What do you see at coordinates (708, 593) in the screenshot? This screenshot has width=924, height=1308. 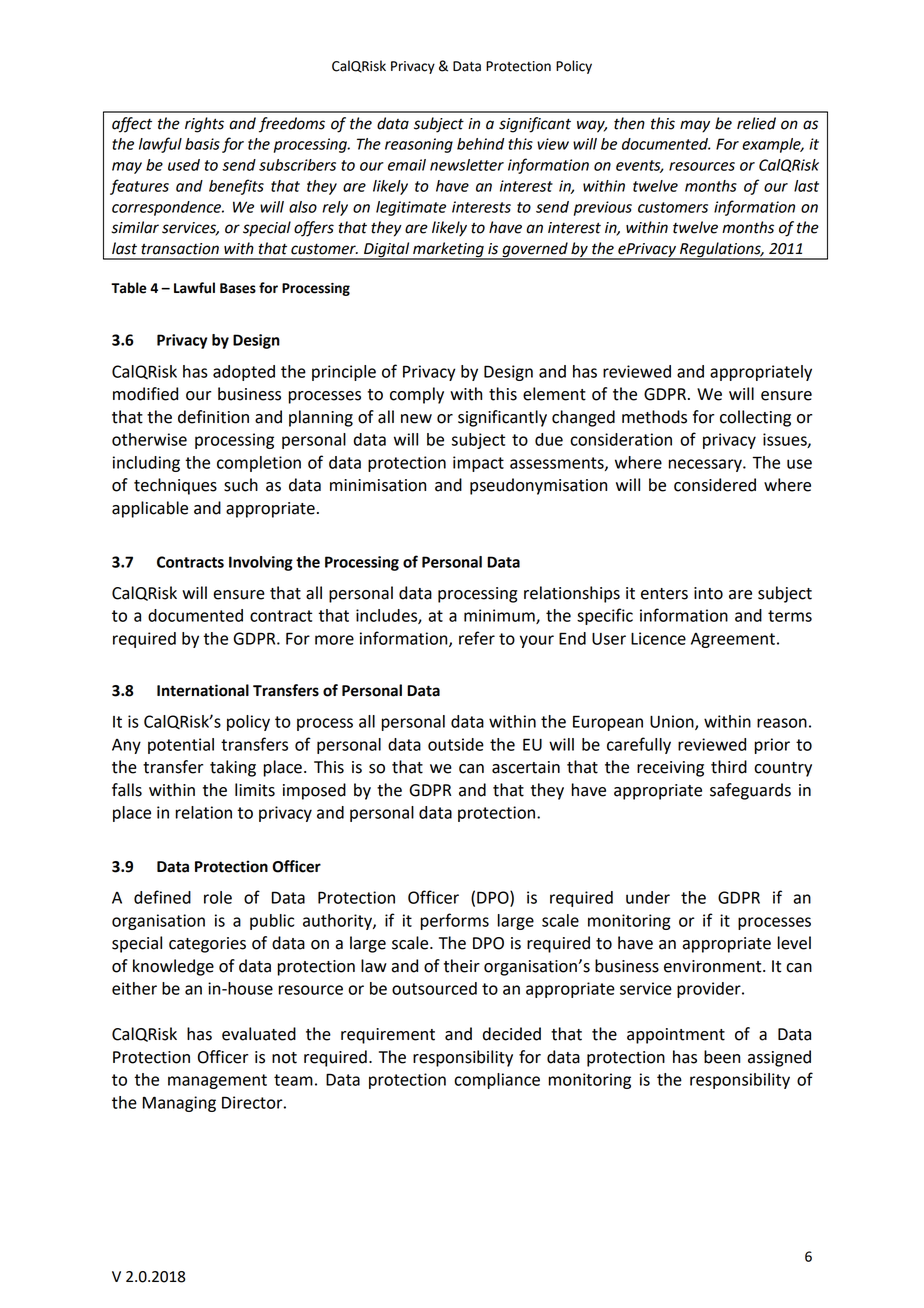 I see `into` at bounding box center [708, 593].
